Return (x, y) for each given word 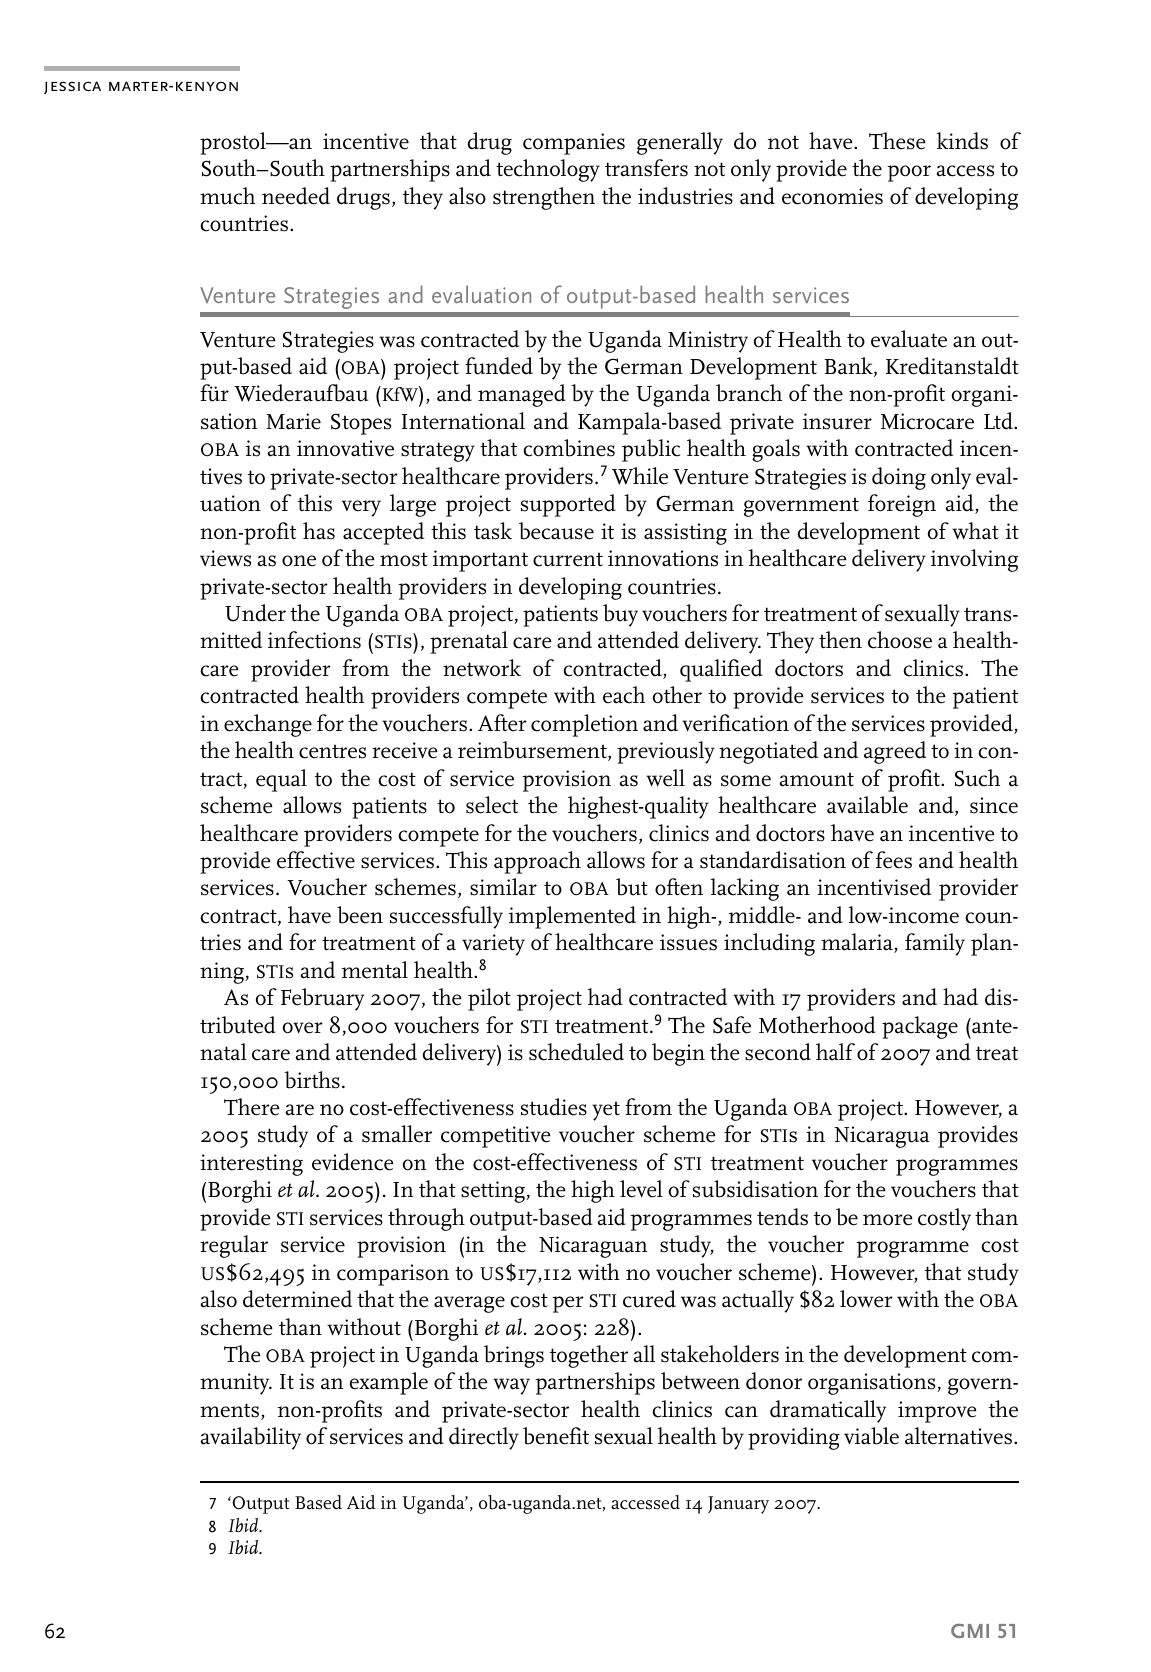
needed (296, 196)
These (897, 141)
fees (894, 860)
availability (250, 1438)
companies (574, 144)
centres (332, 751)
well (665, 778)
